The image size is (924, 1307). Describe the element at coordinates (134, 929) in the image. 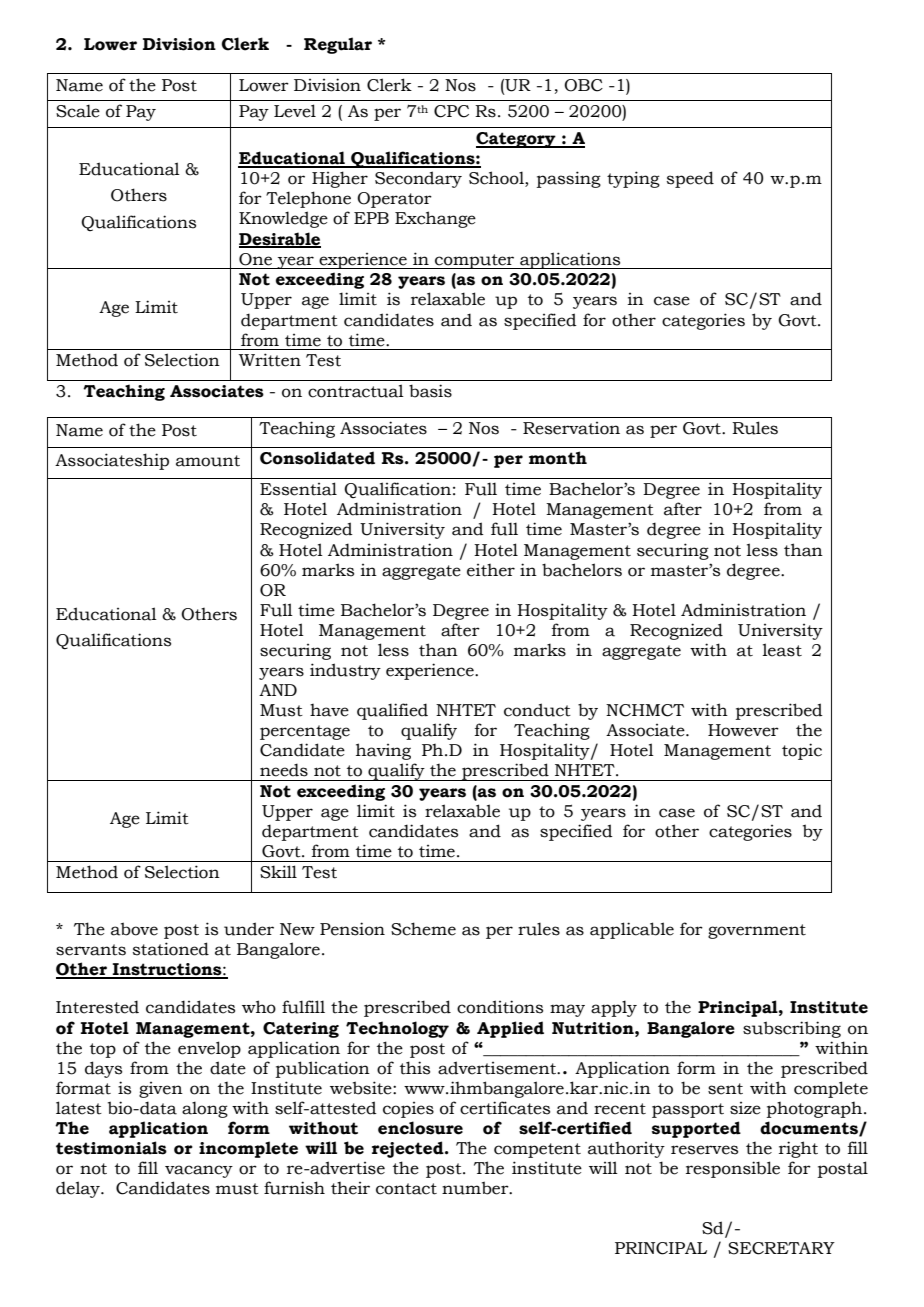

I see `above` at that location.
